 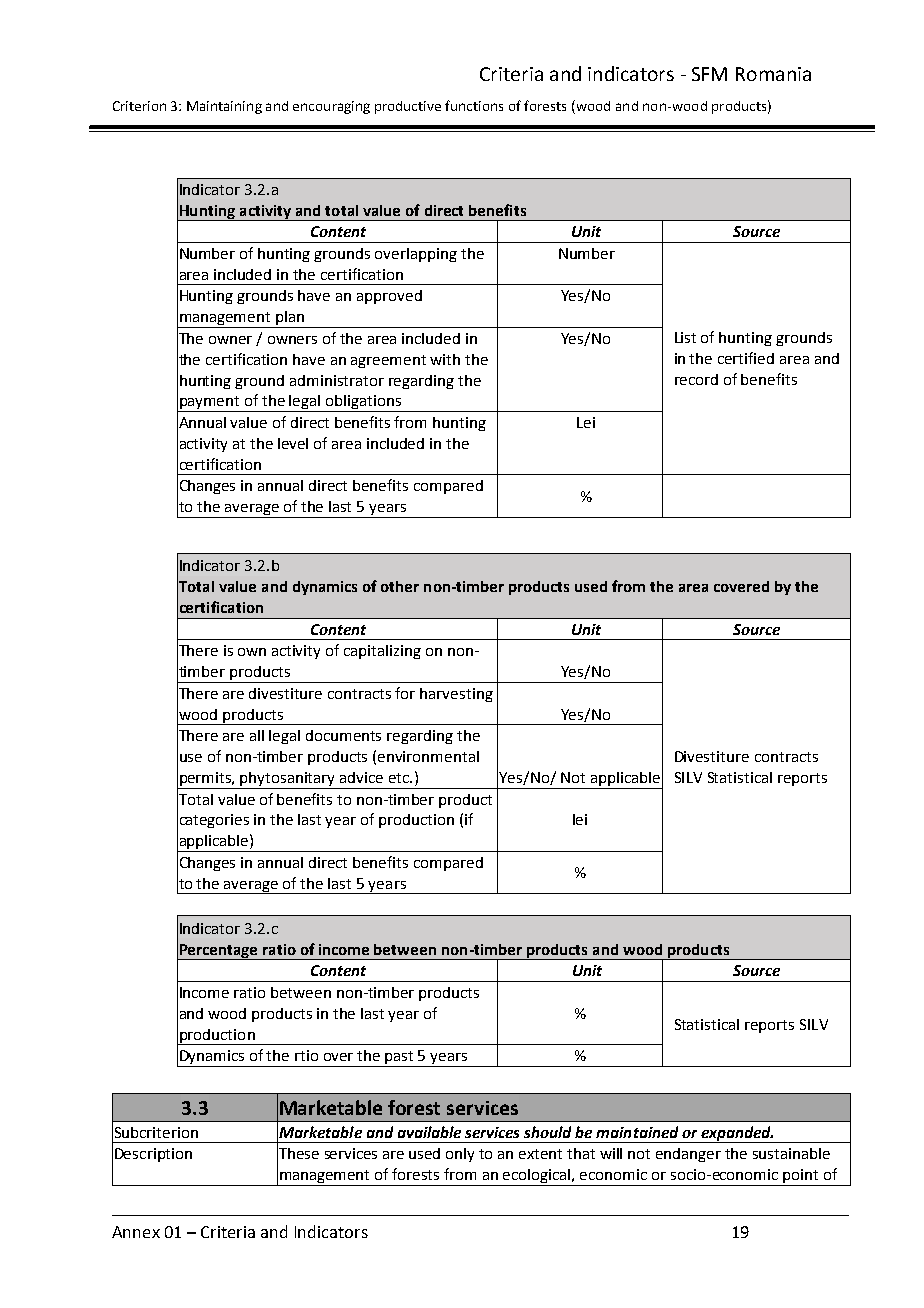 I want to click on all, so click(x=257, y=735).
